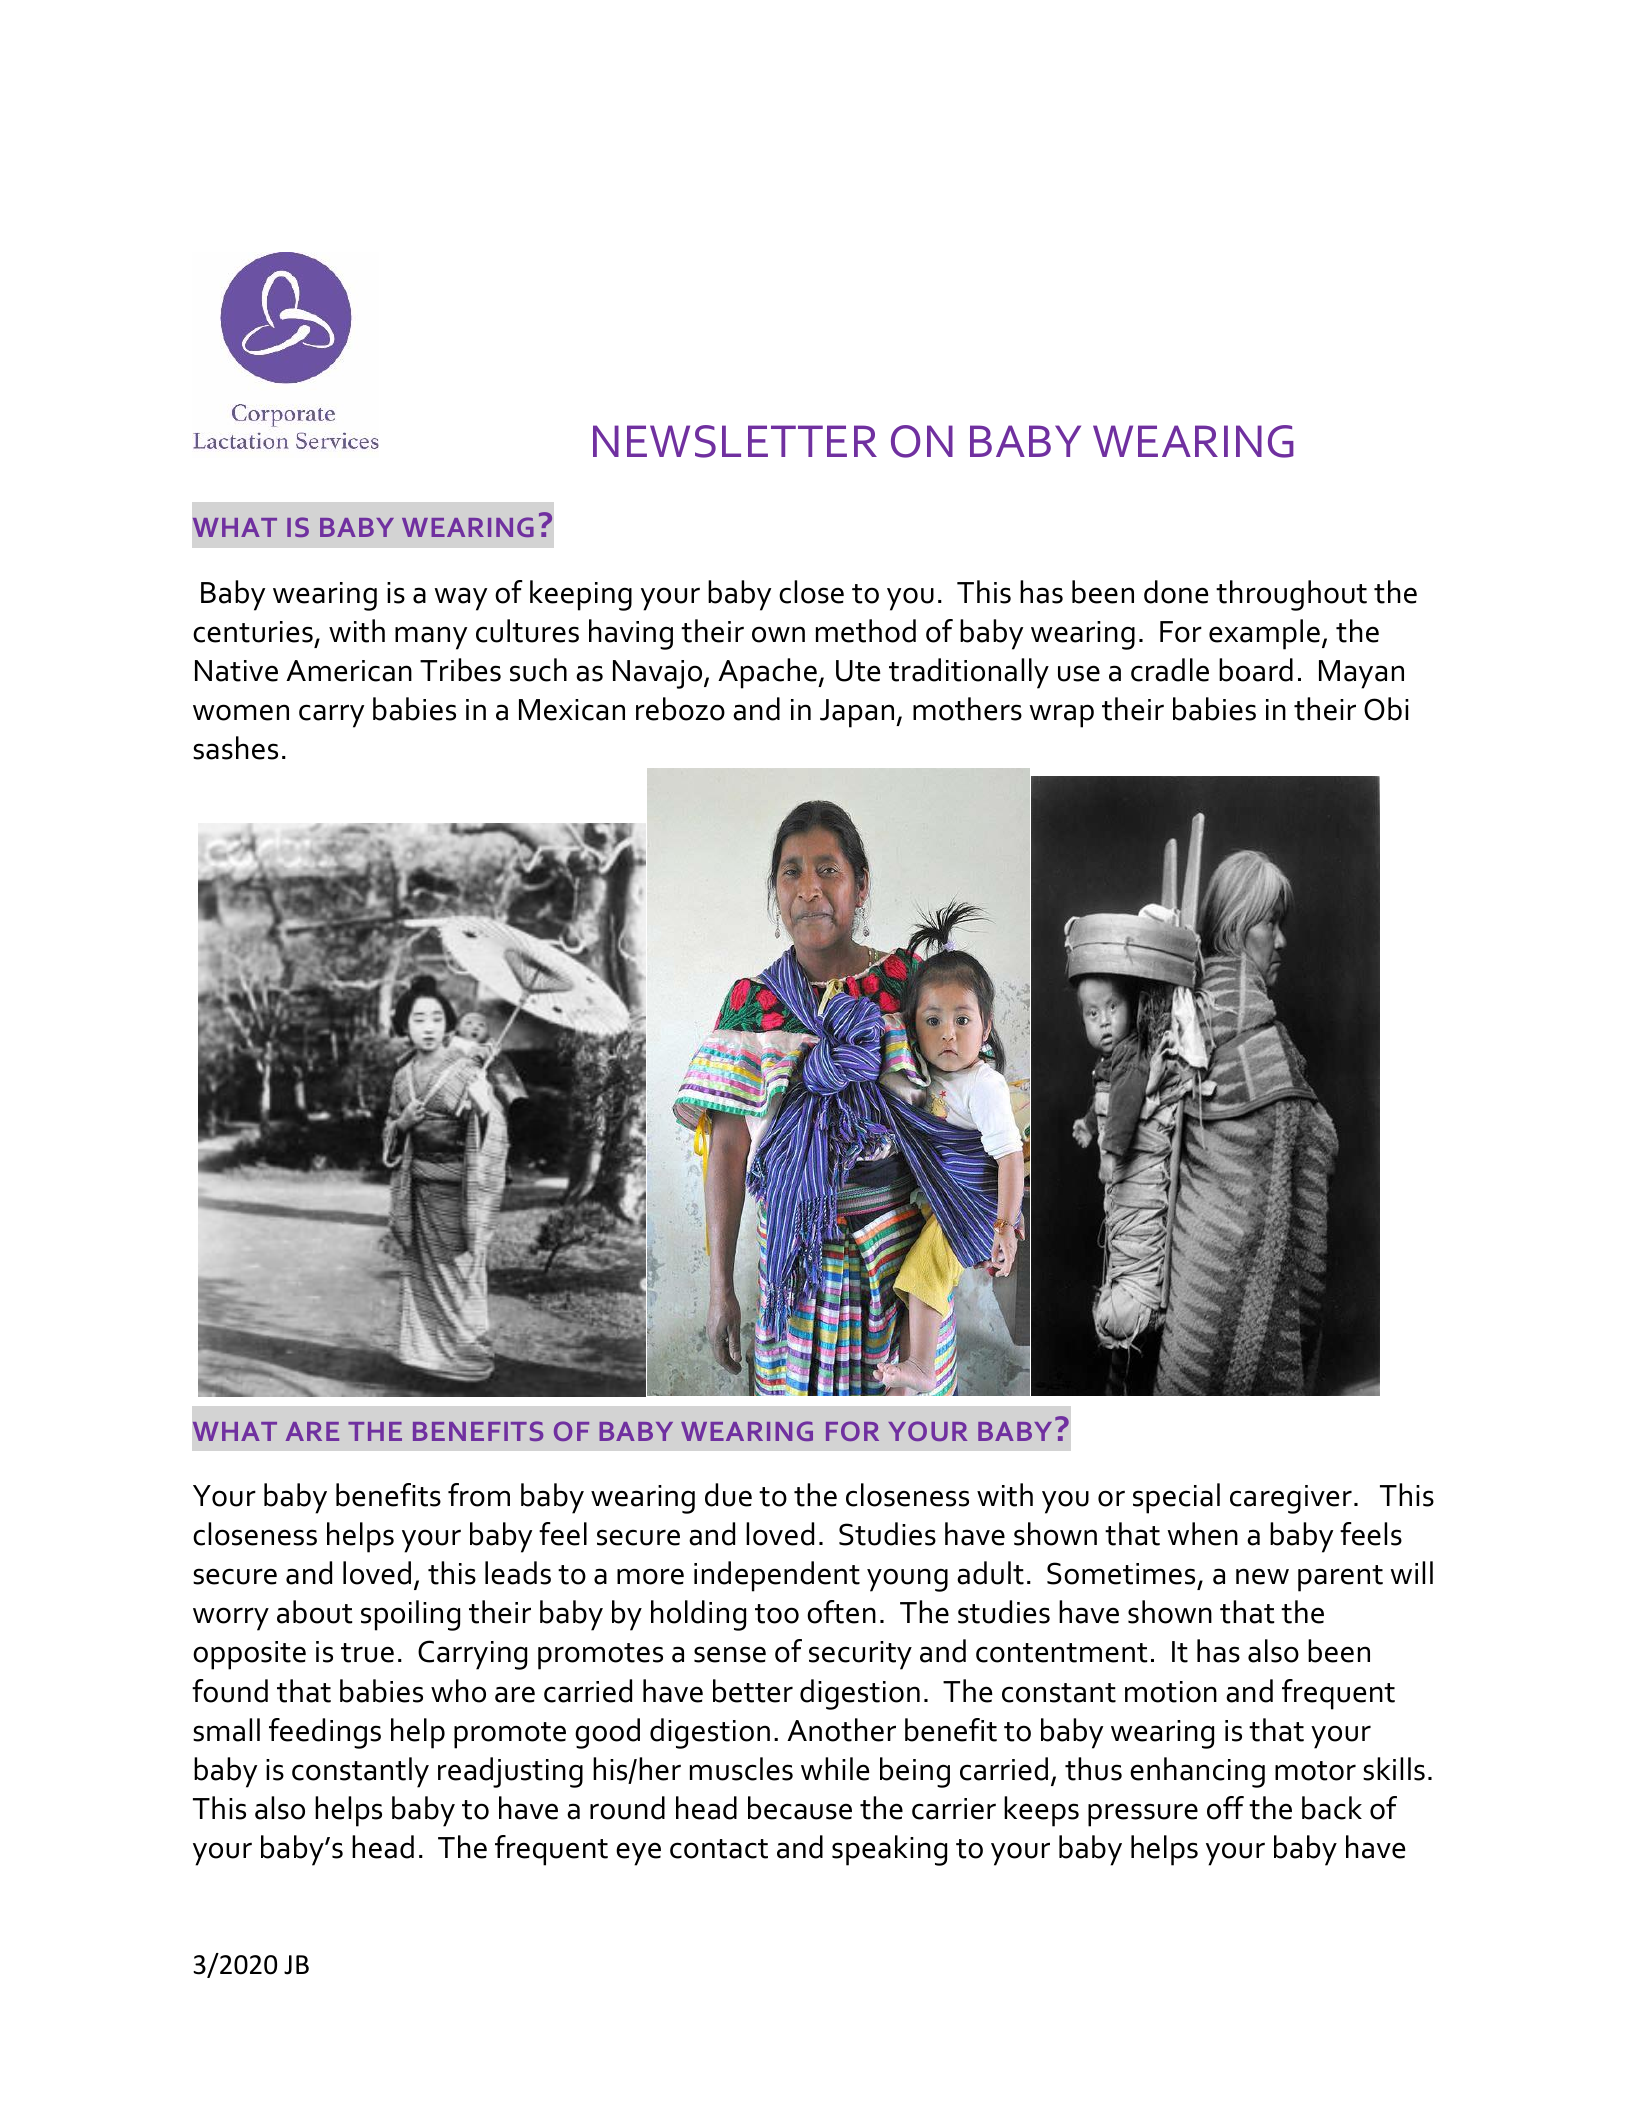 This screenshot has width=1634, height=2114. Describe the element at coordinates (728, 1495) in the screenshot. I see `due` at that location.
